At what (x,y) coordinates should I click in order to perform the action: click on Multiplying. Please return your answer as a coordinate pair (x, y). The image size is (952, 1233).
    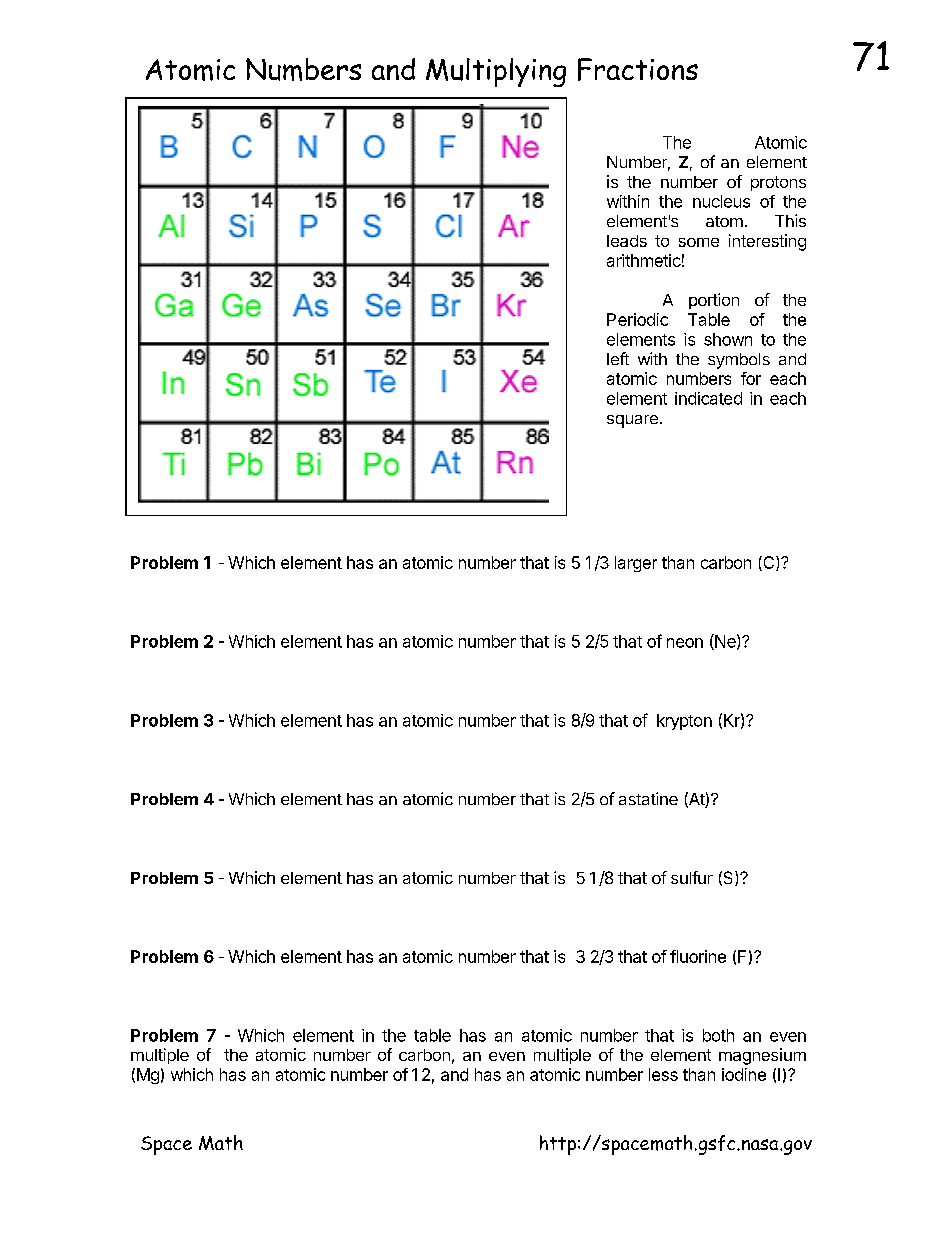
    Looking at the image, I should click on (496, 72).
